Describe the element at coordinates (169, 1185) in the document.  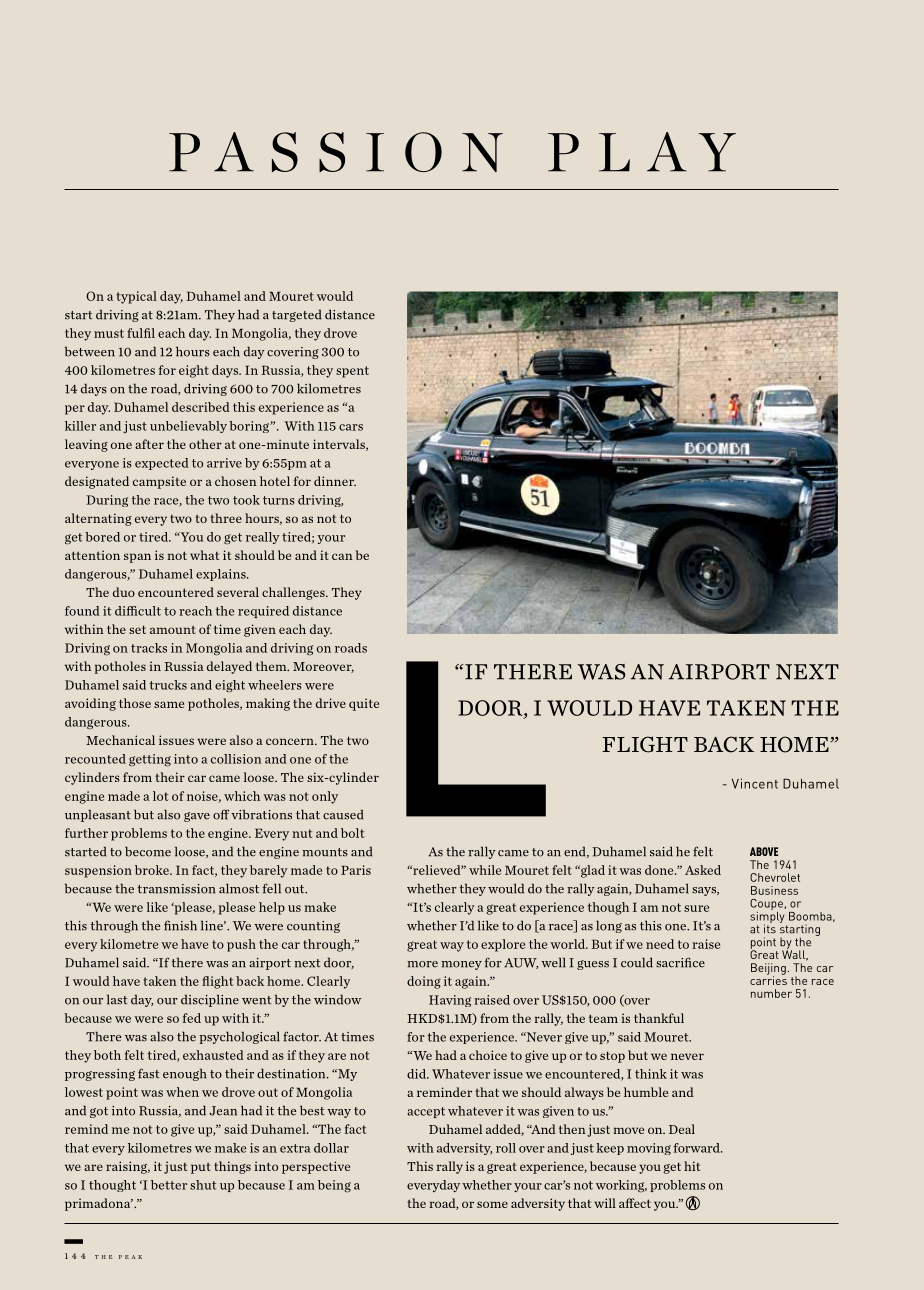
I see `better` at that location.
